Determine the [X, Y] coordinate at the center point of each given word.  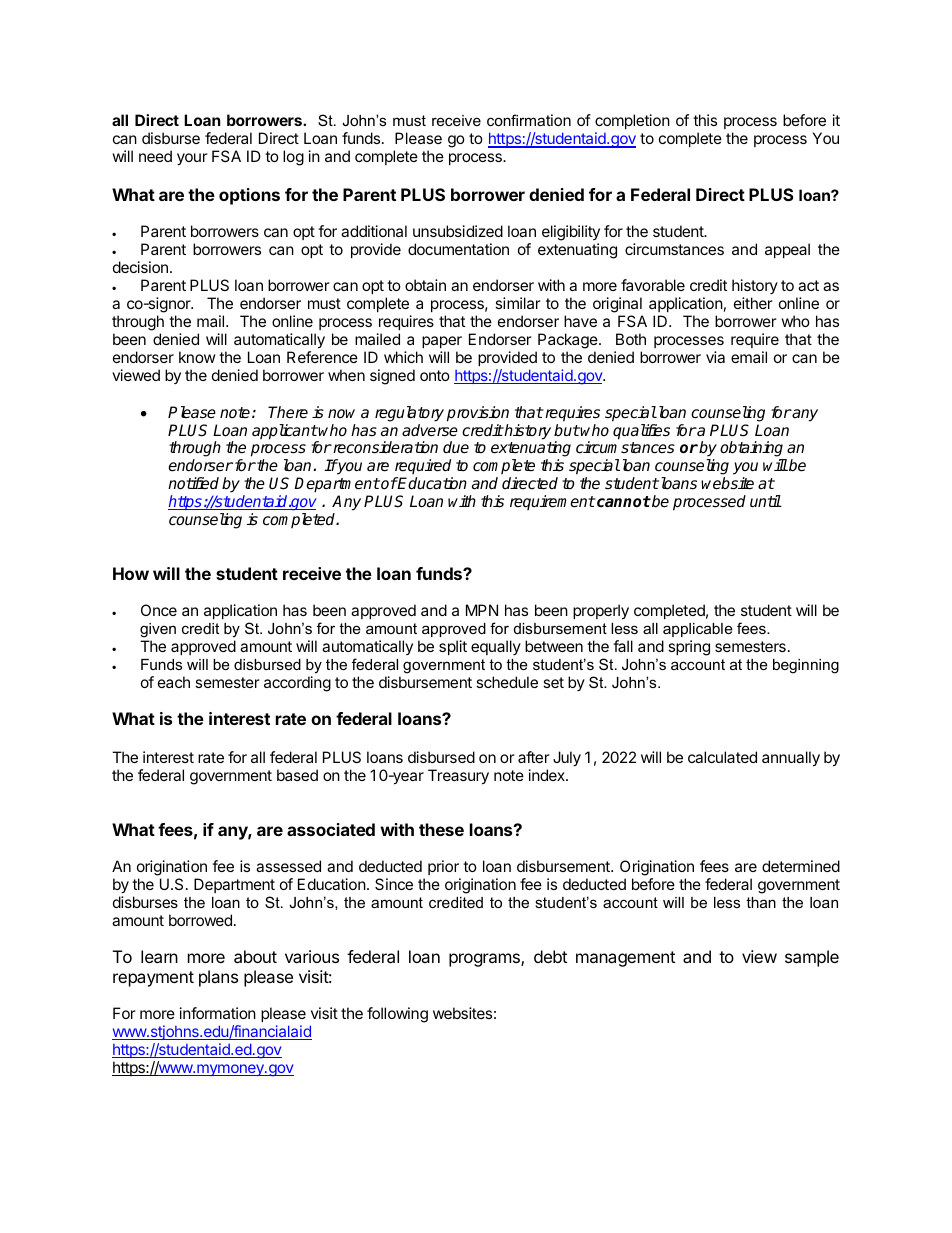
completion [632, 123]
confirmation [529, 120]
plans [218, 978]
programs [485, 960]
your [192, 159]
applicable [698, 630]
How [131, 573]
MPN [482, 610]
